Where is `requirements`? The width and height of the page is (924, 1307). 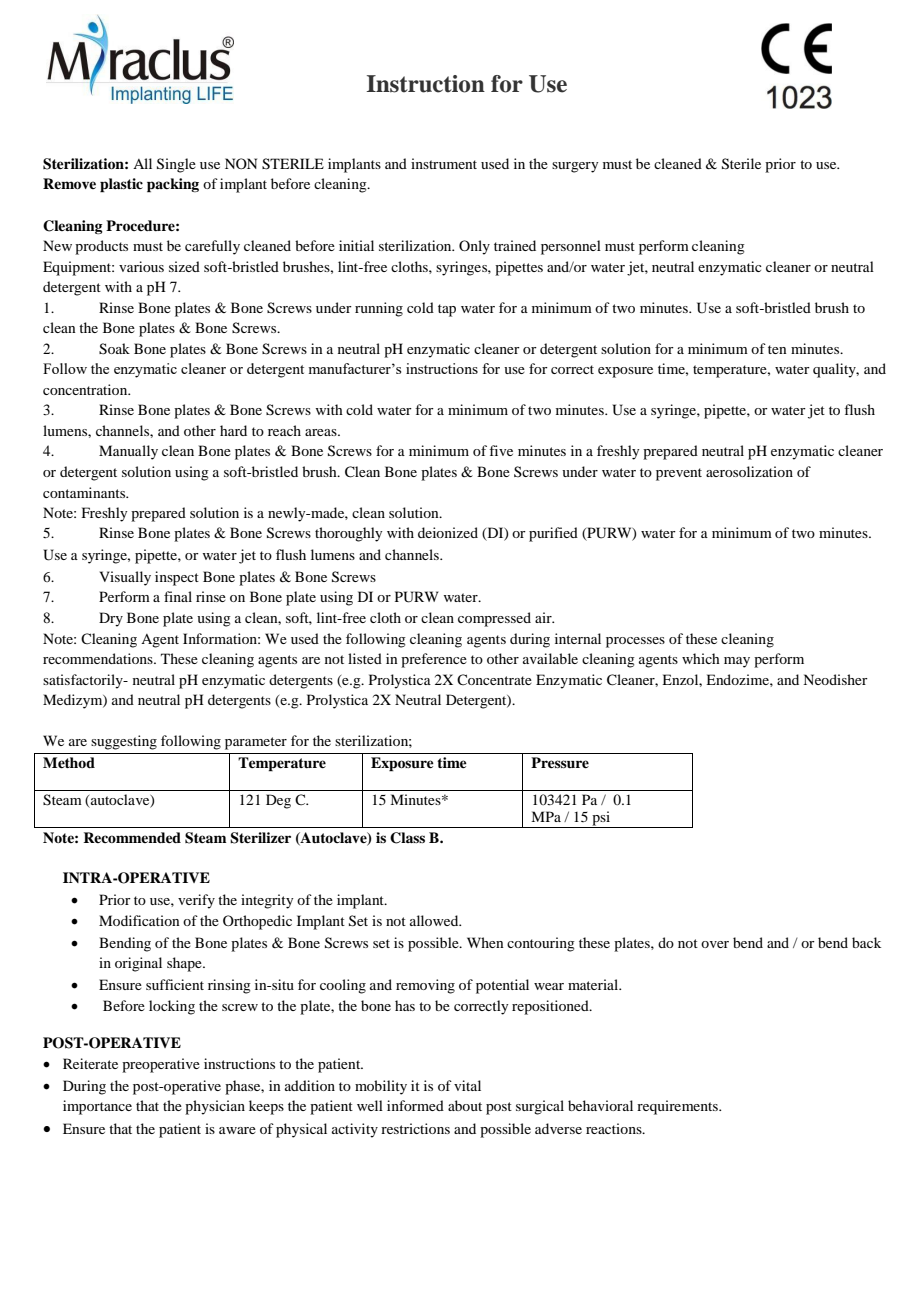
requirements is located at coordinates (678, 1107).
